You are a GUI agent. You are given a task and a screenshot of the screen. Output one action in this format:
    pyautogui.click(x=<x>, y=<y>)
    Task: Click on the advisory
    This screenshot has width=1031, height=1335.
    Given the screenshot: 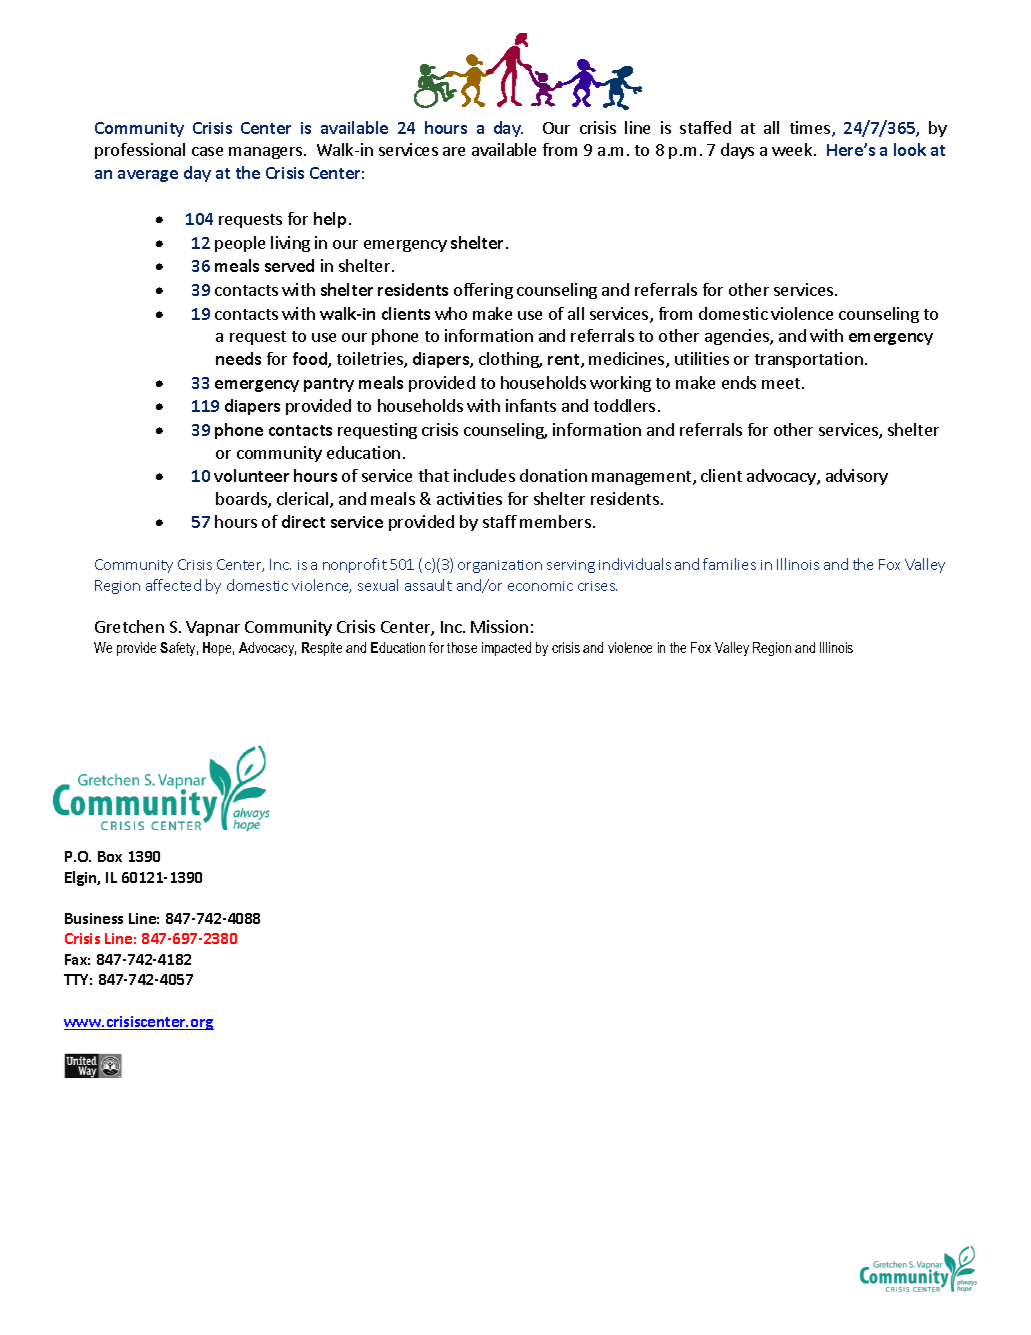 What is the action you would take?
    pyautogui.click(x=857, y=477)
